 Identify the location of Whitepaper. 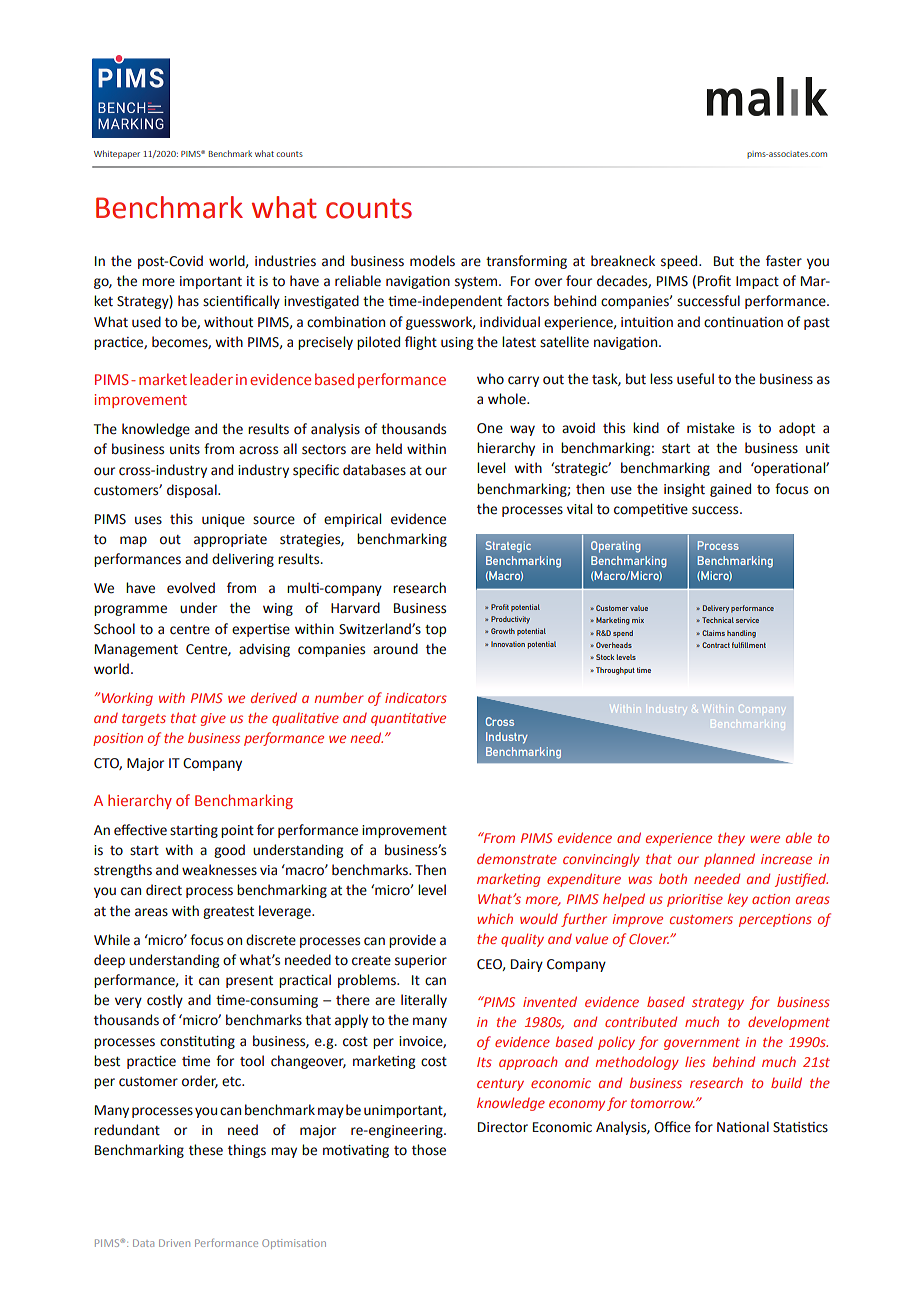
(117, 154).
